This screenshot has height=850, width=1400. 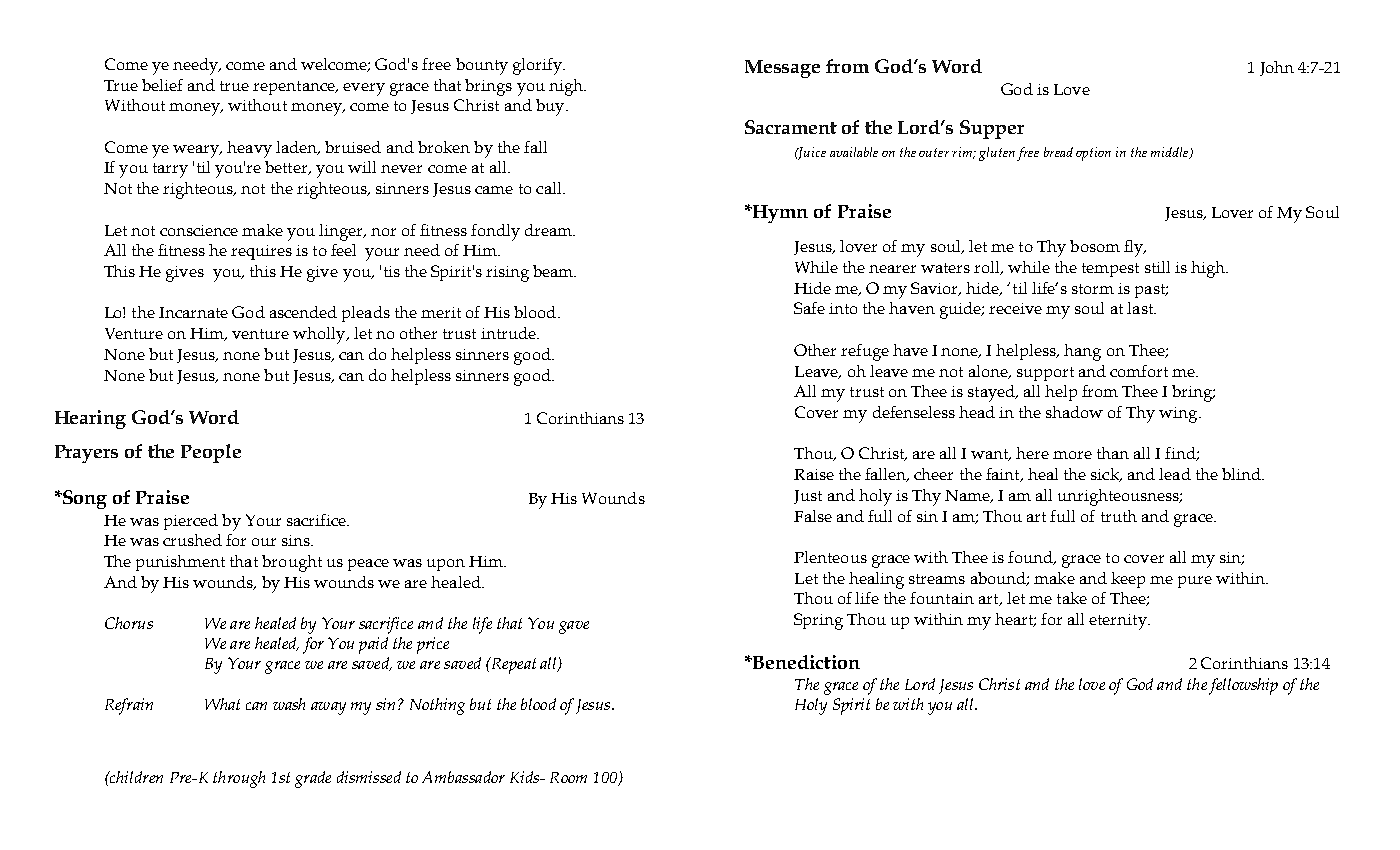 I want to click on Ambassador, so click(x=463, y=777).
